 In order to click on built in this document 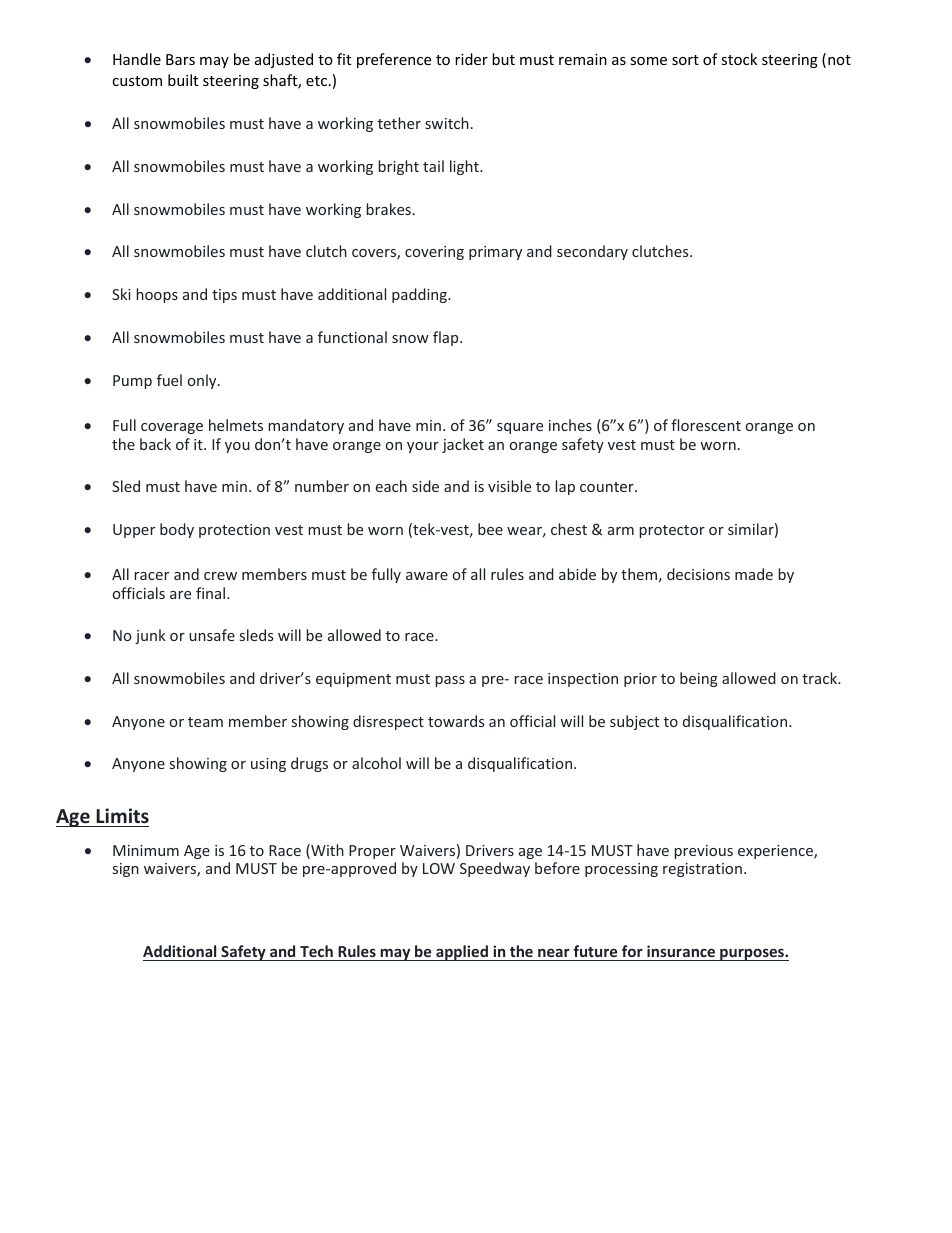, I will do `click(183, 80)`.
